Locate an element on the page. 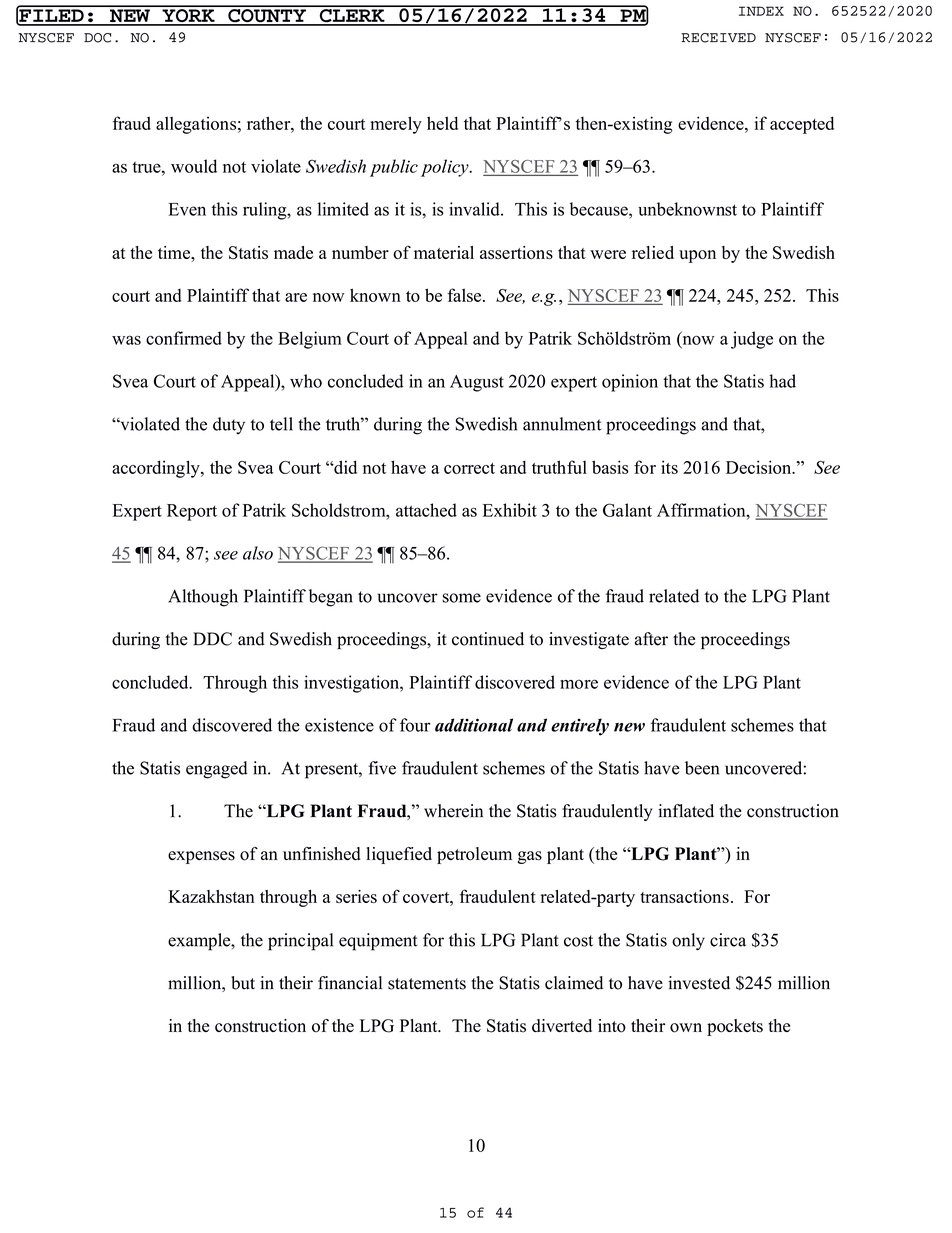 The height and width of the document is (1233, 952). held is located at coordinates (442, 123).
